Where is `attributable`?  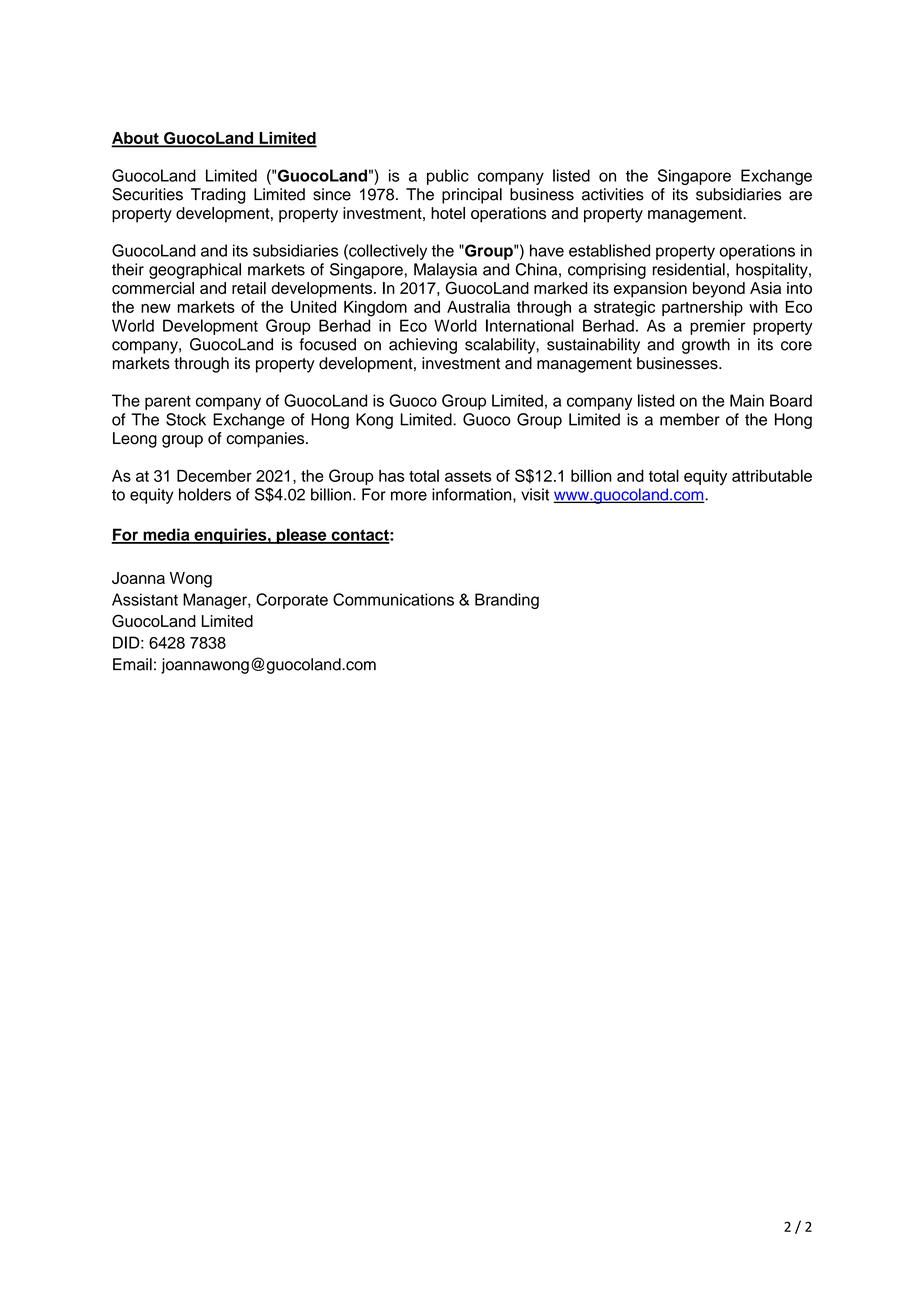
attributable is located at coordinates (772, 475).
